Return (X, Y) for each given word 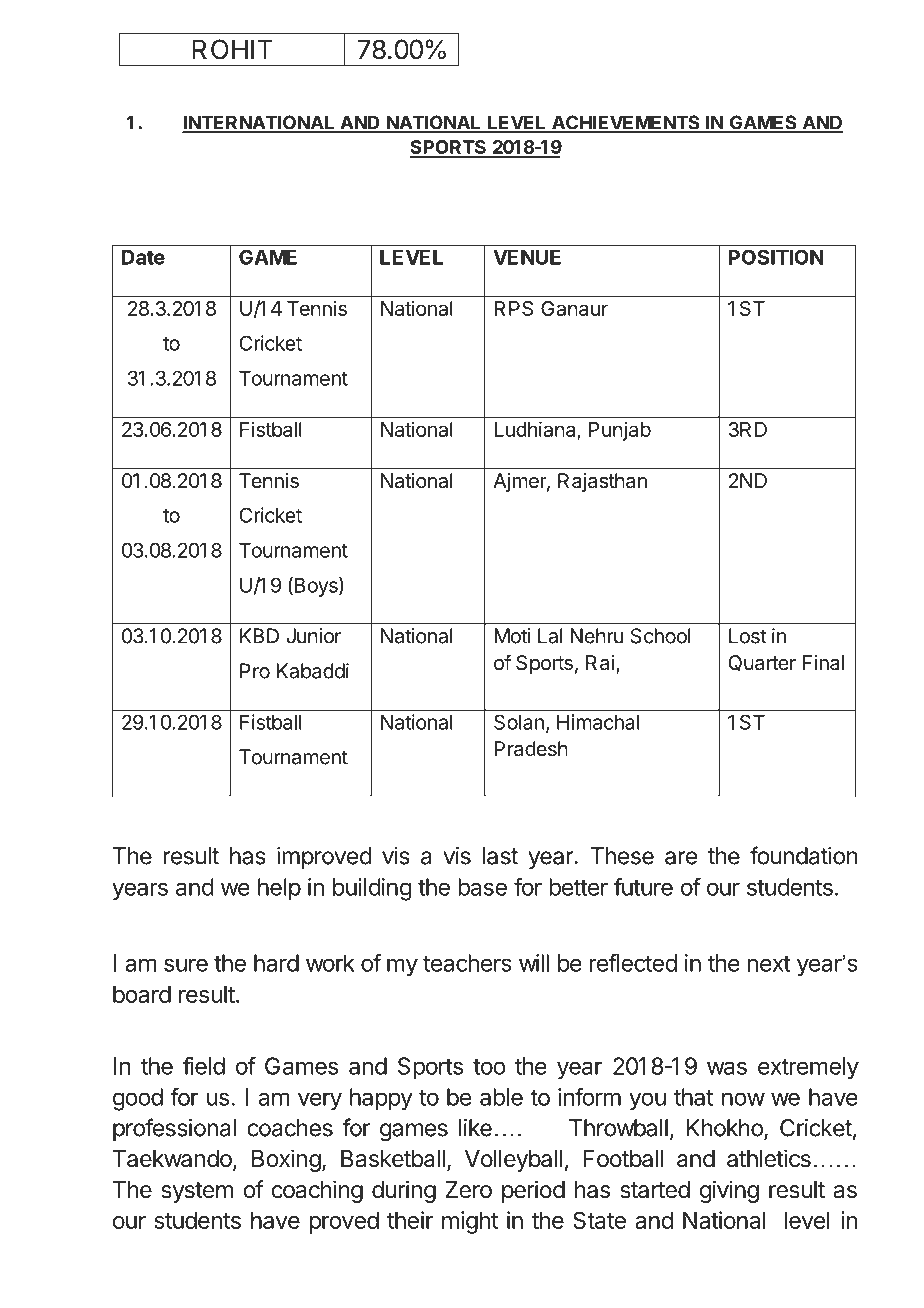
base (482, 887)
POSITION (776, 257)
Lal (550, 636)
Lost (748, 636)
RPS (513, 308)
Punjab (620, 431)
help (279, 889)
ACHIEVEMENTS (626, 123)
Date (143, 257)
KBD (259, 636)
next (768, 964)
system (197, 1192)
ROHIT (233, 49)
